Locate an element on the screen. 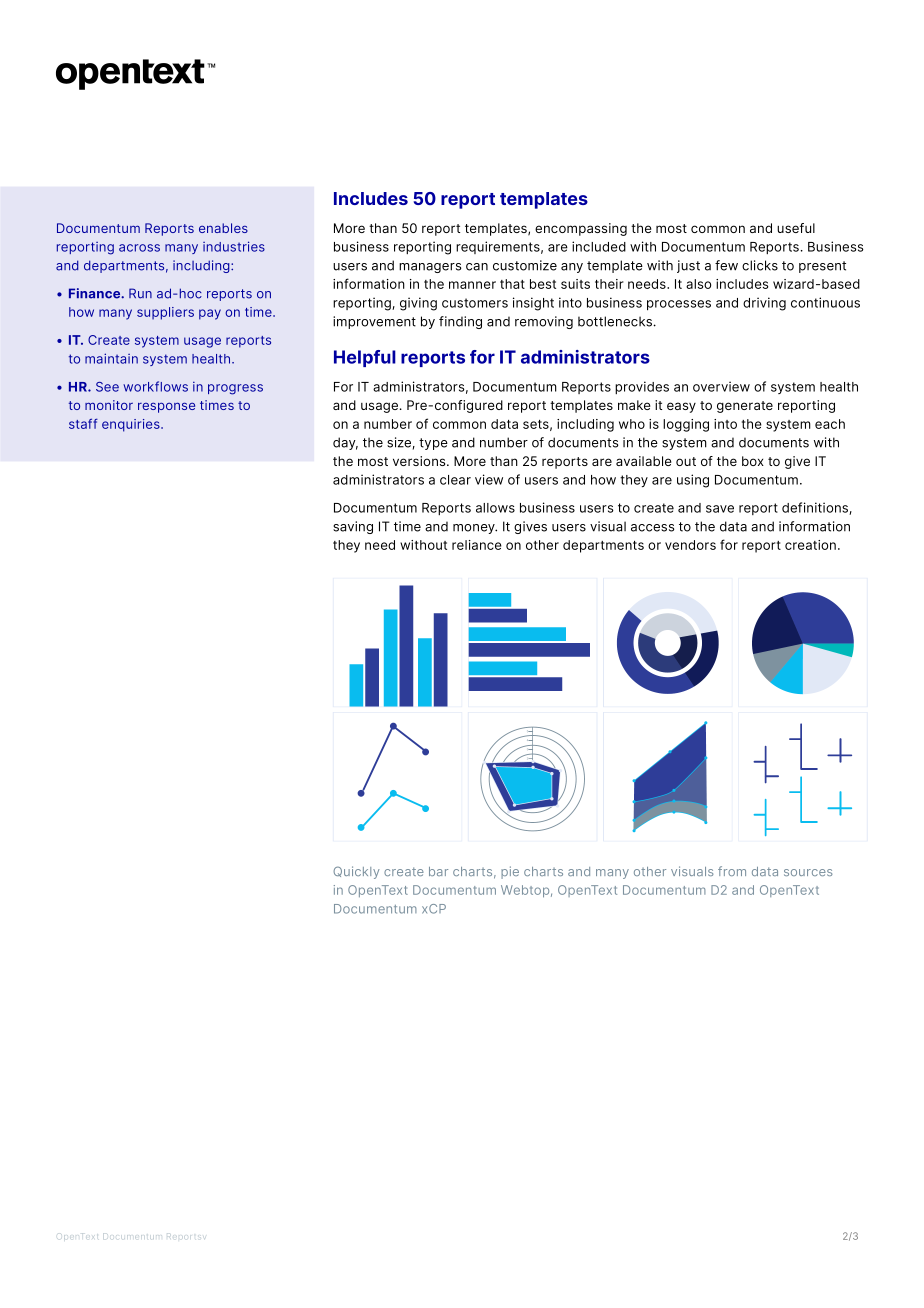 This screenshot has width=924, height=1308. few is located at coordinates (726, 265).
